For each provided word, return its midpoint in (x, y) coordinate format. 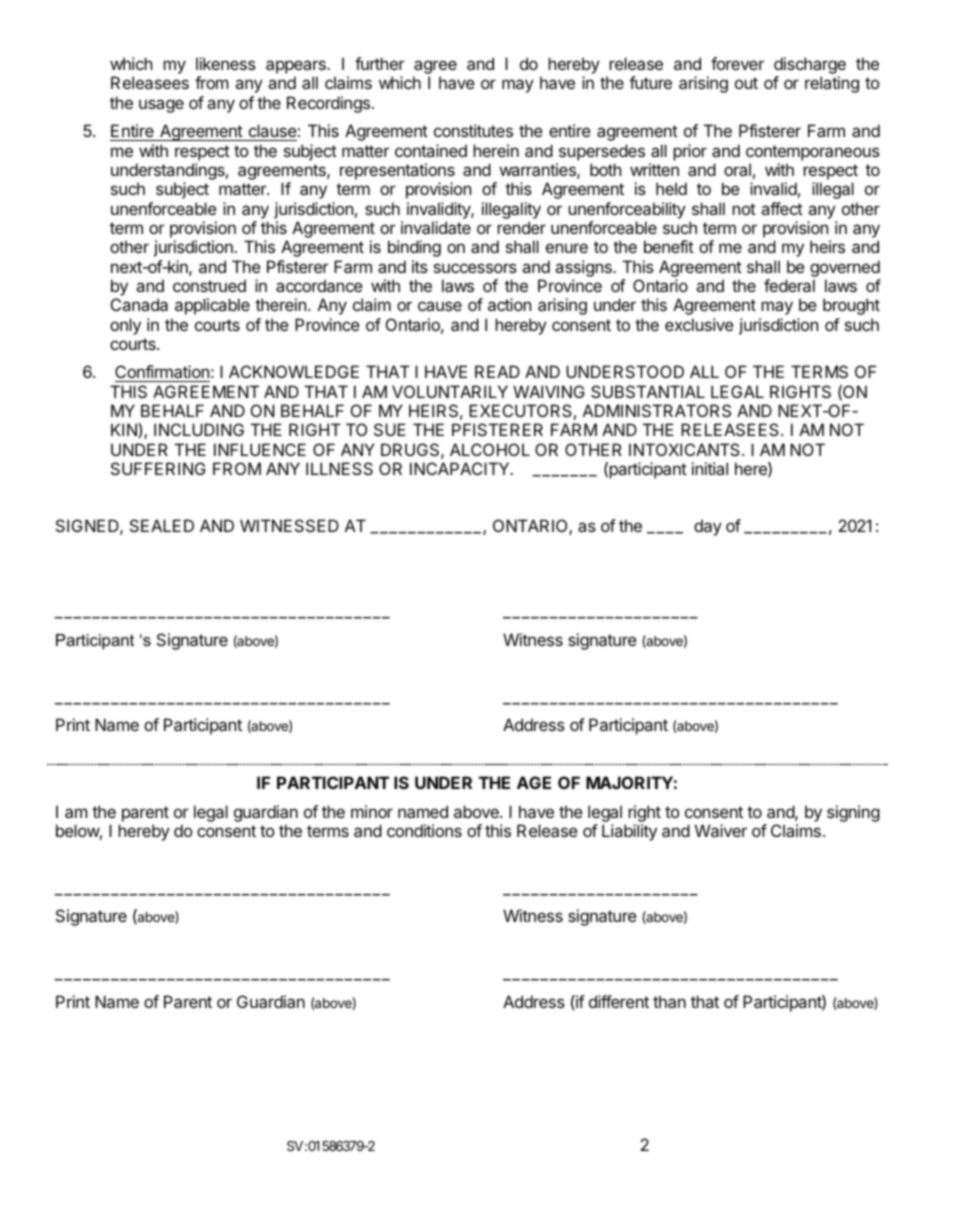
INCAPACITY (461, 468)
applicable (212, 306)
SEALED (162, 525)
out (746, 83)
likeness (226, 63)
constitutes (473, 130)
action (509, 304)
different (619, 1001)
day (708, 527)
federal (789, 285)
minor (372, 811)
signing (853, 813)
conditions (424, 830)
